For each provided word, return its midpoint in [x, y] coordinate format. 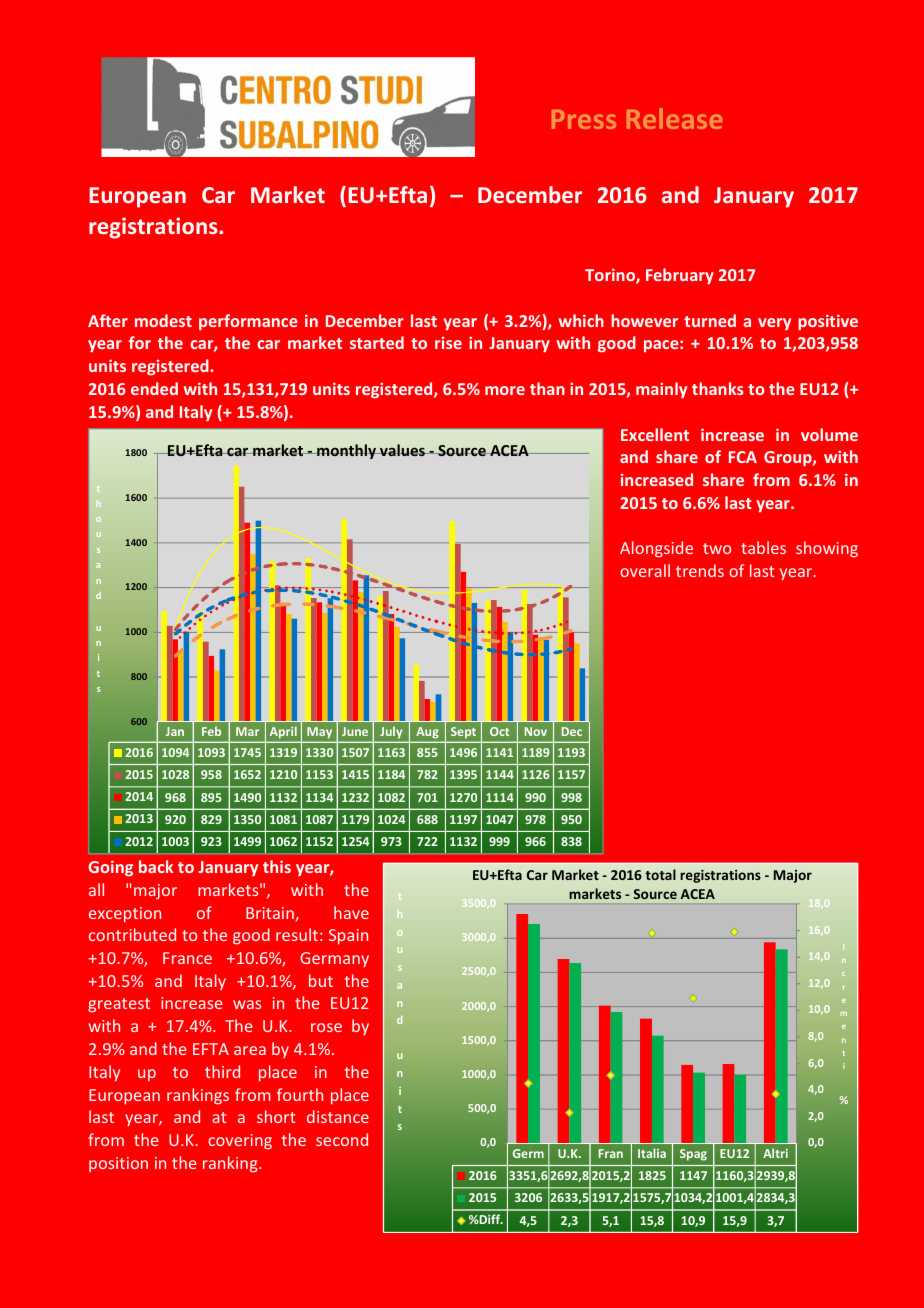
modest [163, 320]
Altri [775, 1153]
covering [240, 1142]
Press [584, 119]
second [342, 1139]
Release [674, 118]
